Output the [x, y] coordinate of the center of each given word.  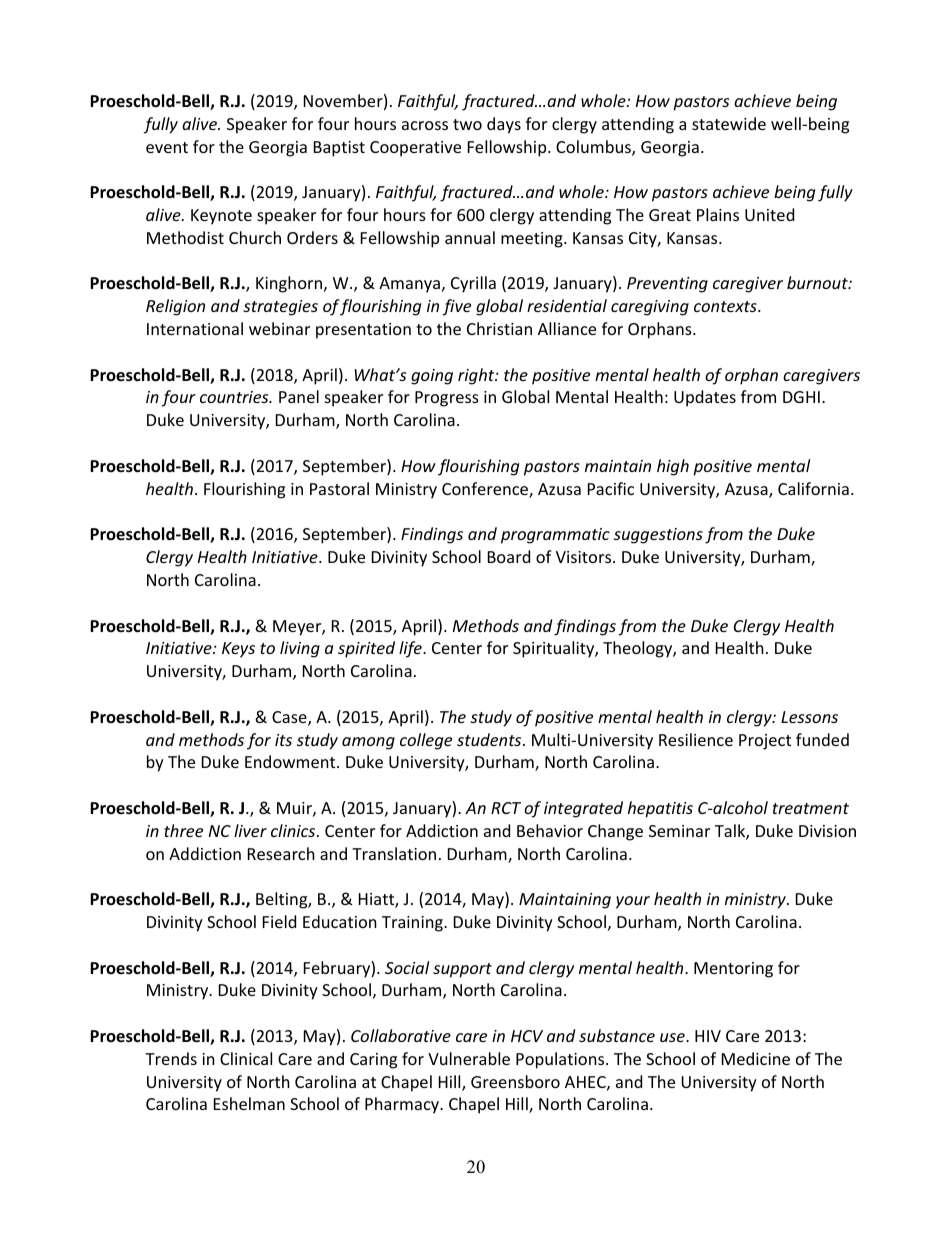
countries [235, 397]
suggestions [658, 536]
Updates [705, 398]
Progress [447, 399]
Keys [238, 650]
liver [250, 830]
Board [509, 556]
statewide [729, 123]
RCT [506, 808]
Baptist [339, 149]
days [504, 125]
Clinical [246, 1058]
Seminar [679, 831]
